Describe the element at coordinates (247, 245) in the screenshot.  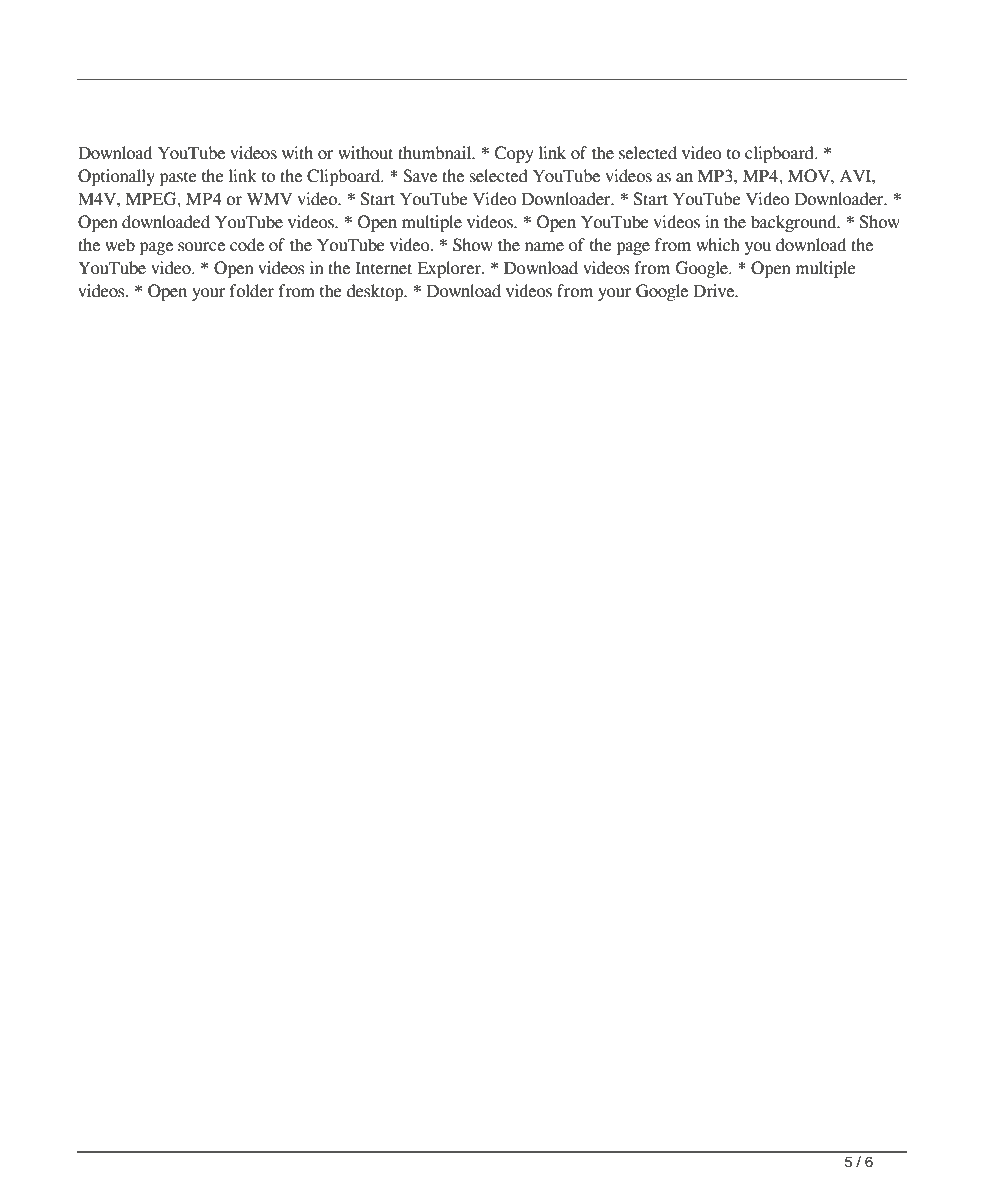
I see `code` at that location.
